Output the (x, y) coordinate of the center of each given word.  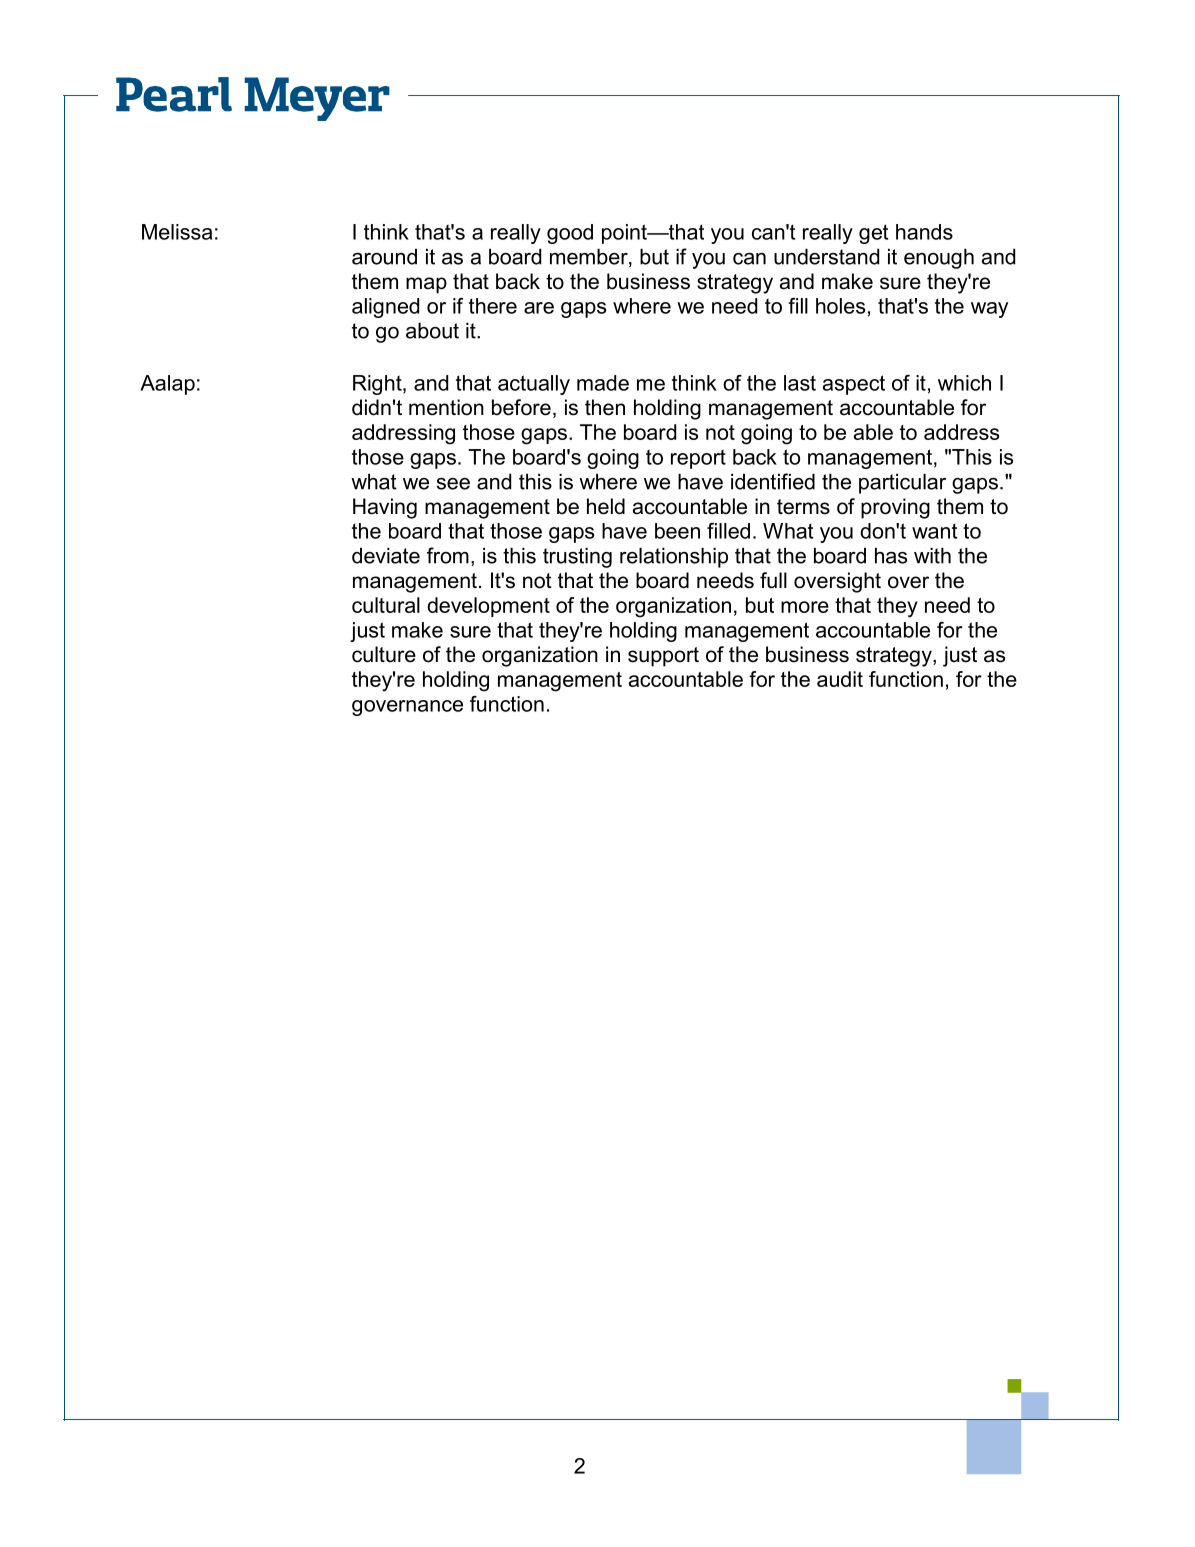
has (891, 556)
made (603, 383)
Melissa (177, 232)
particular (902, 484)
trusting (577, 558)
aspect (854, 385)
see (453, 484)
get (873, 234)
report (698, 459)
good (570, 234)
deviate (386, 556)
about (432, 331)
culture (384, 654)
